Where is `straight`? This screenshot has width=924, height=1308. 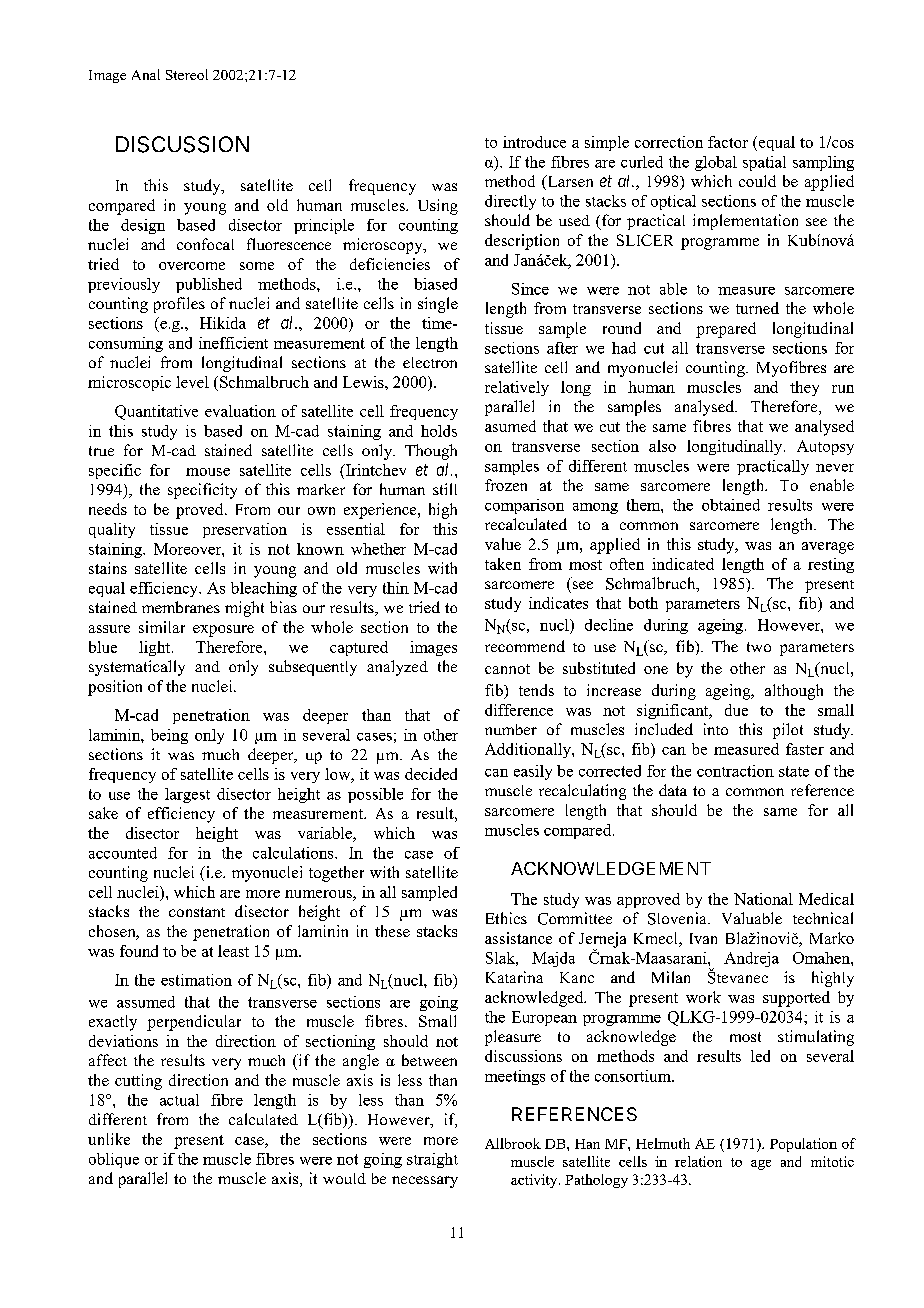
straight is located at coordinates (432, 1160).
